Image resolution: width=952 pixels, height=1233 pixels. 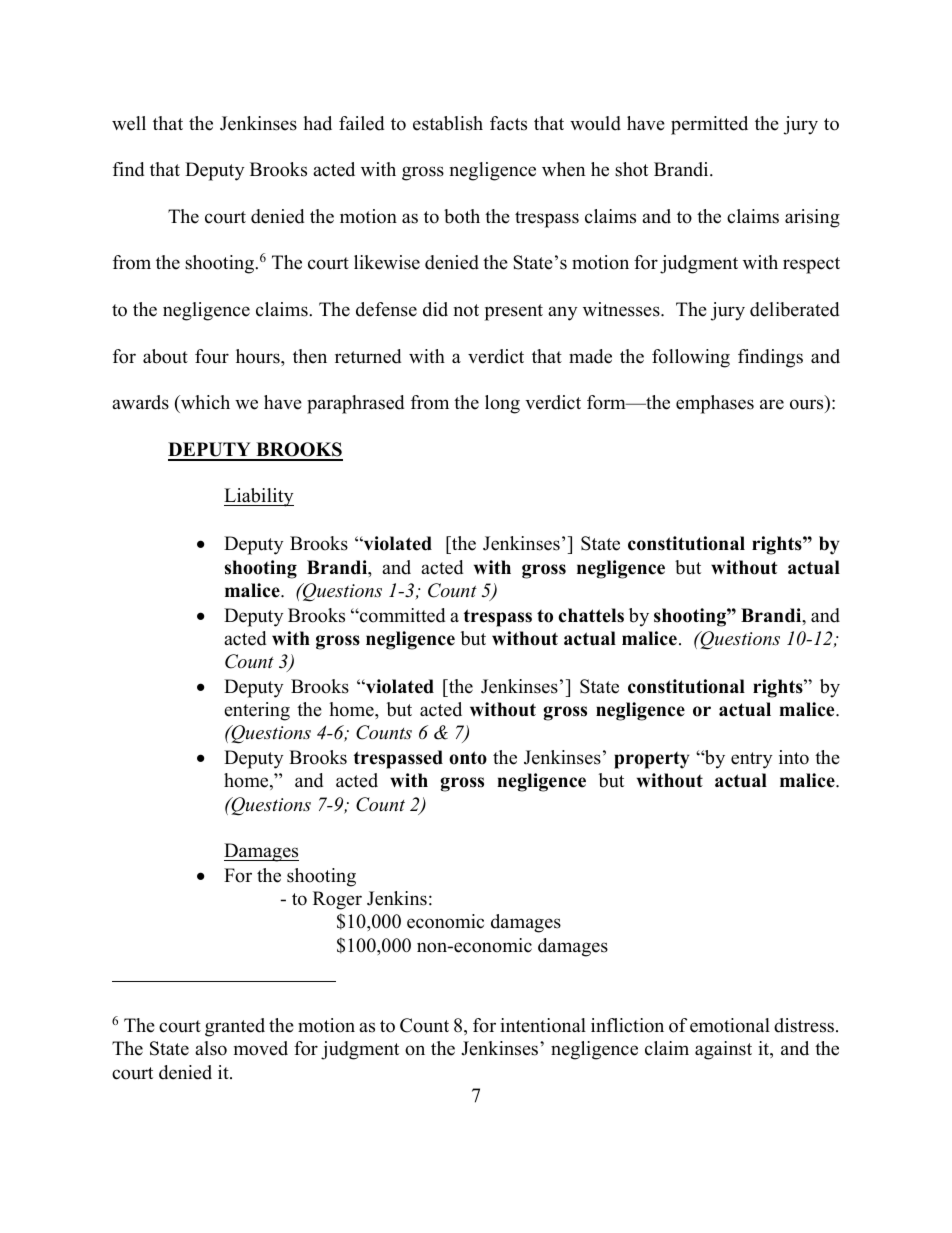 I want to click on well, so click(x=129, y=123).
